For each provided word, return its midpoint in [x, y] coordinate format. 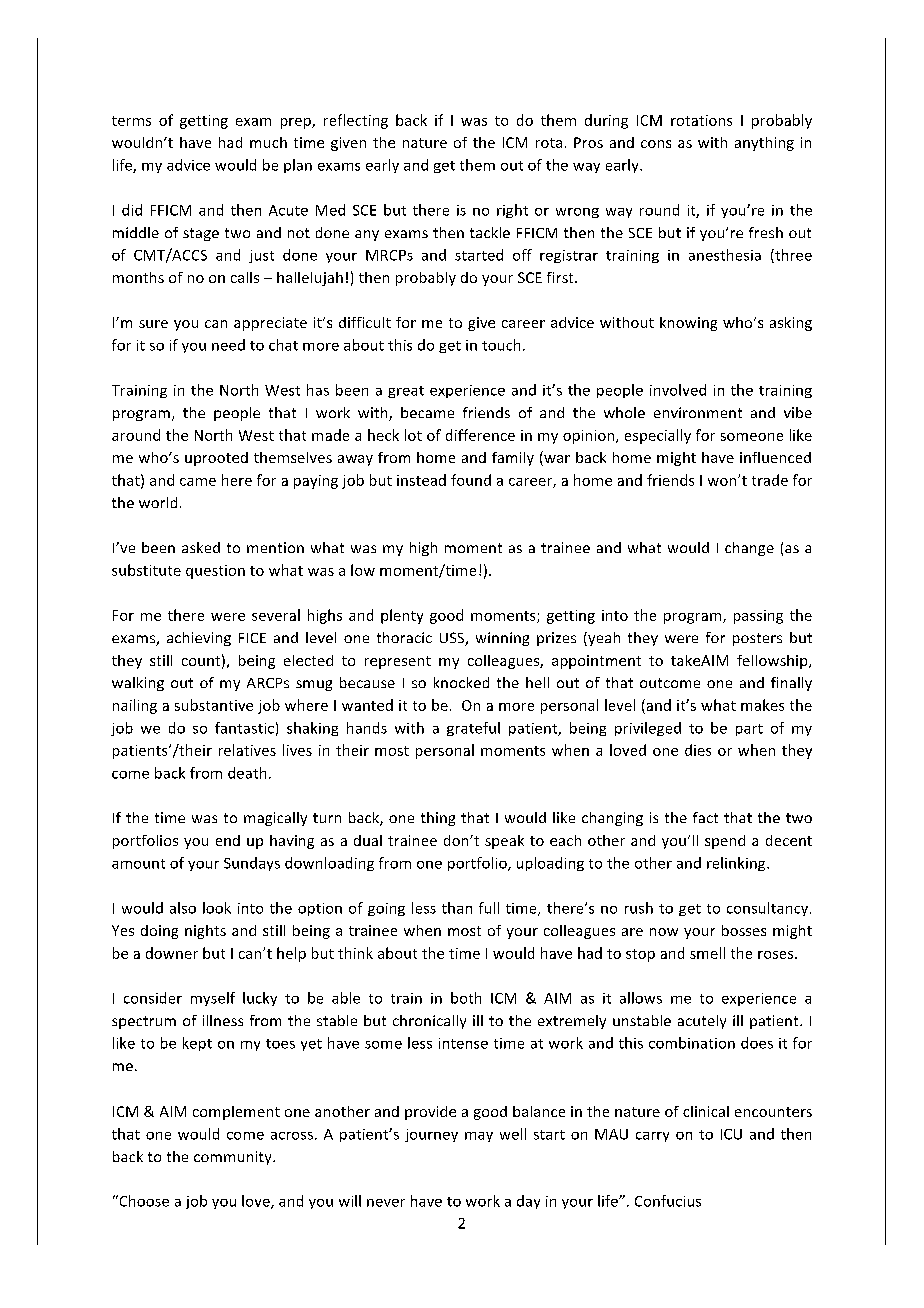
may [479, 1137]
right [512, 211]
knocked [461, 682]
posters [757, 639]
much [268, 142]
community [234, 1158]
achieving [199, 639]
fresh [766, 232]
